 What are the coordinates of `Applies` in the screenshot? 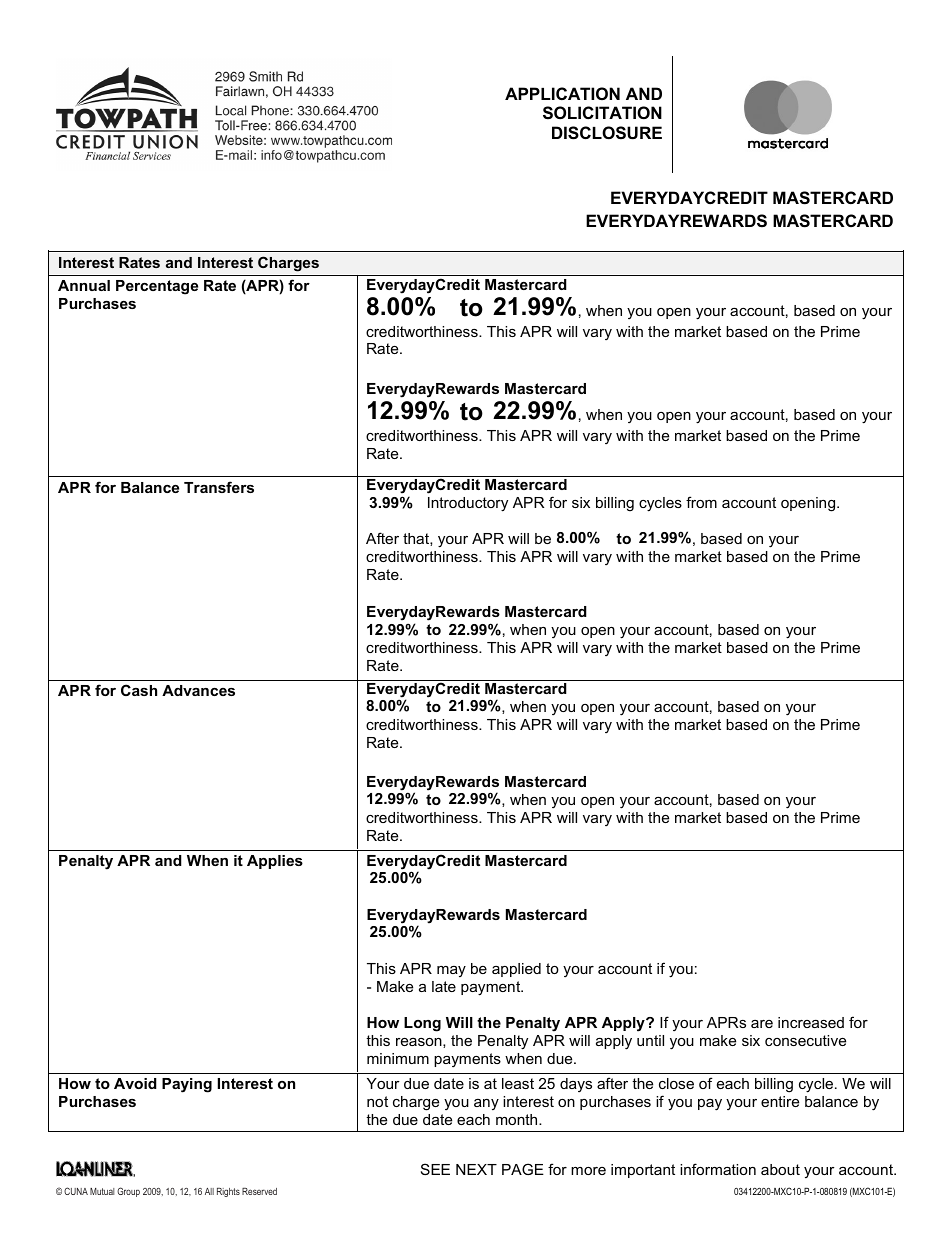 It's located at (275, 862).
